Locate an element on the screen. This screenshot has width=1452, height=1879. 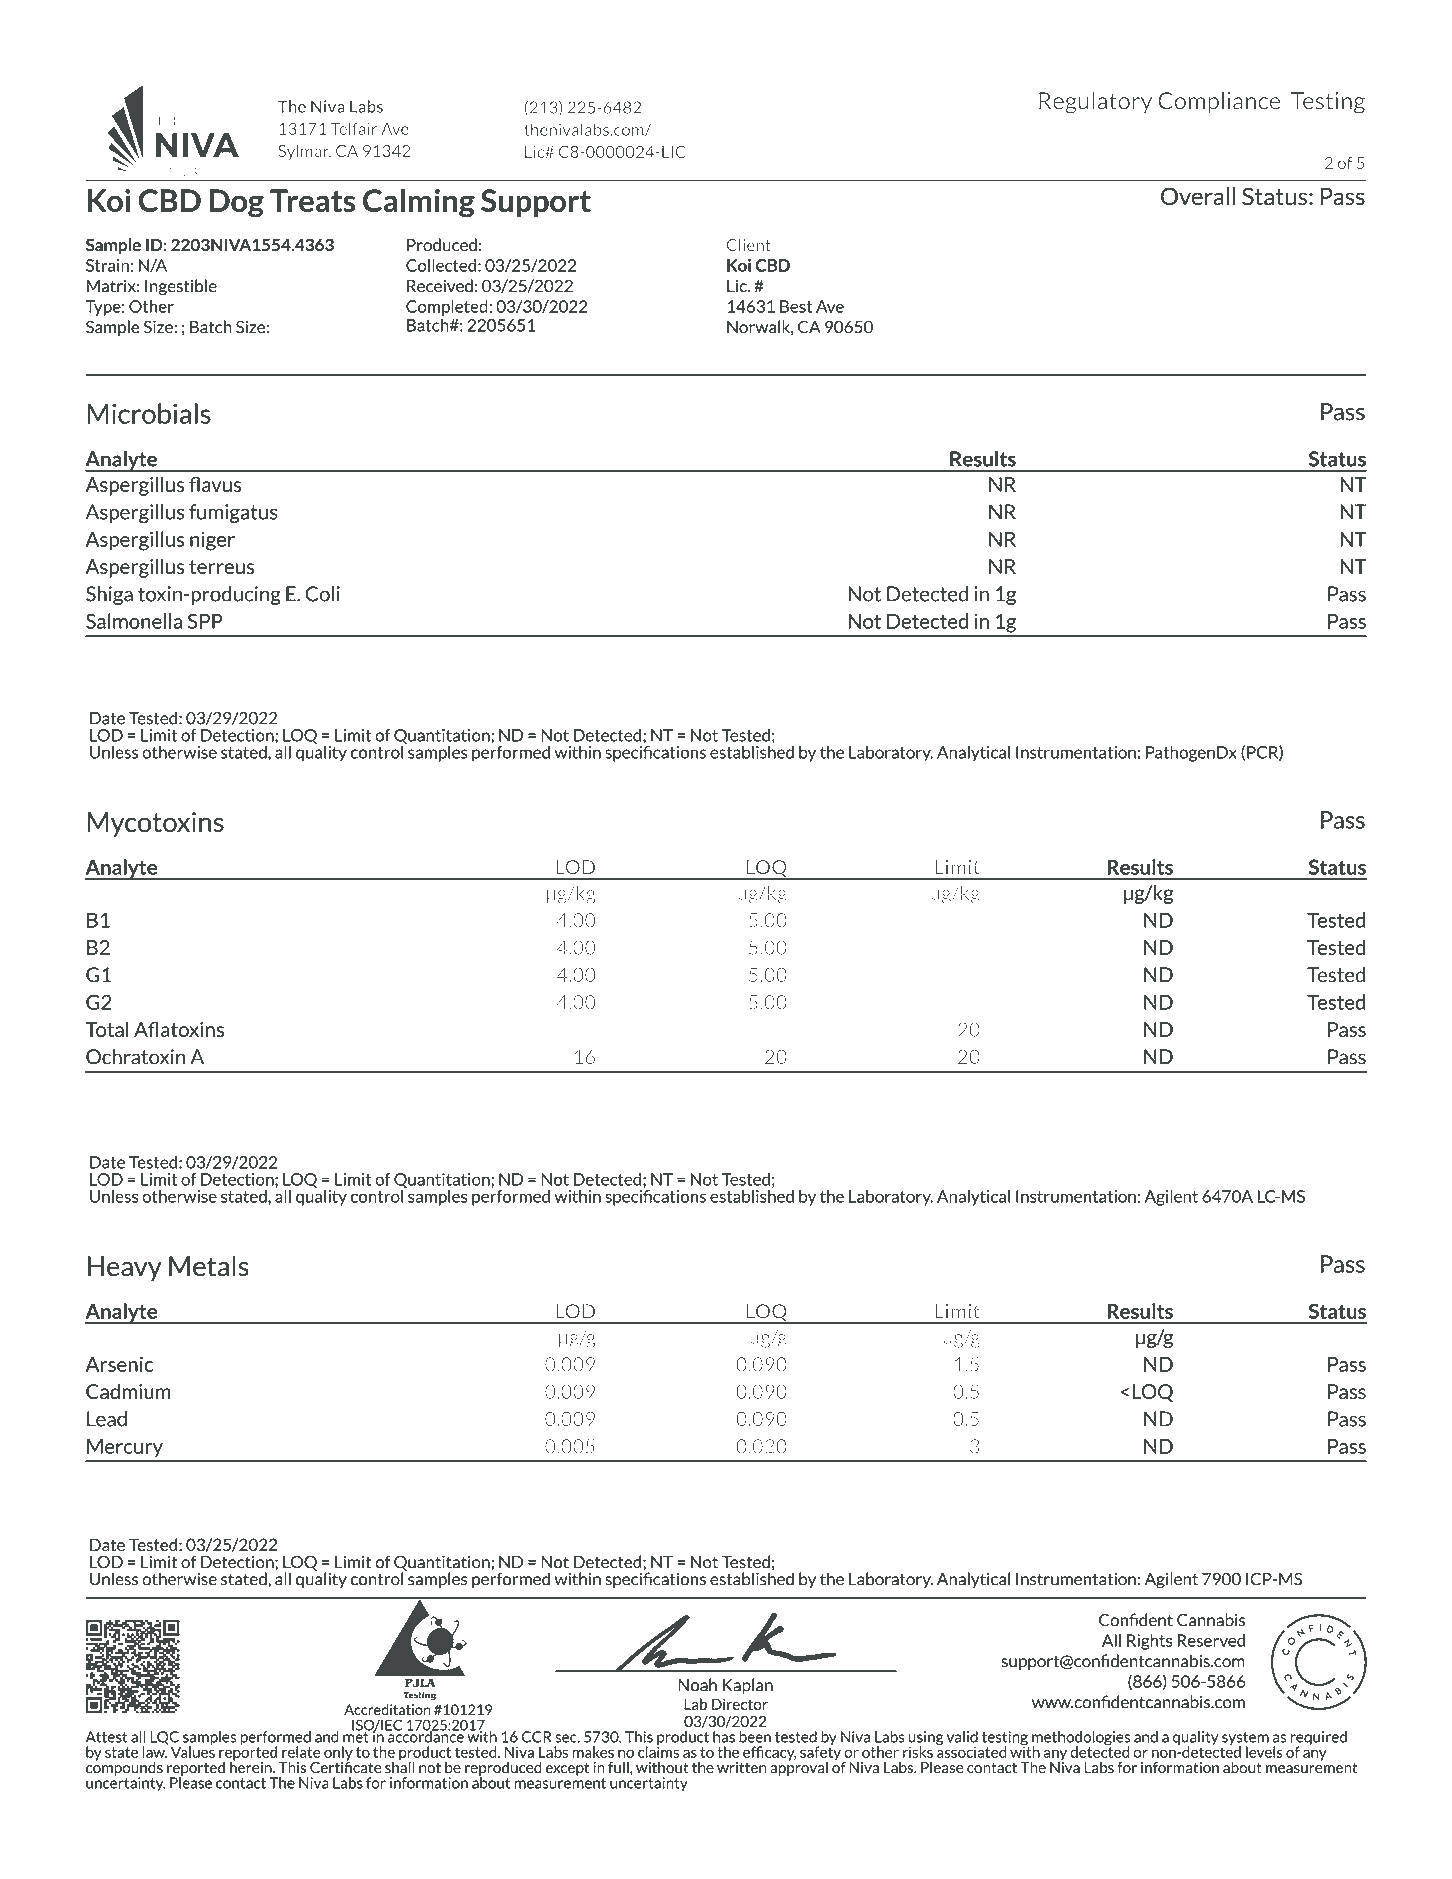
Sylmar is located at coordinates (304, 152).
